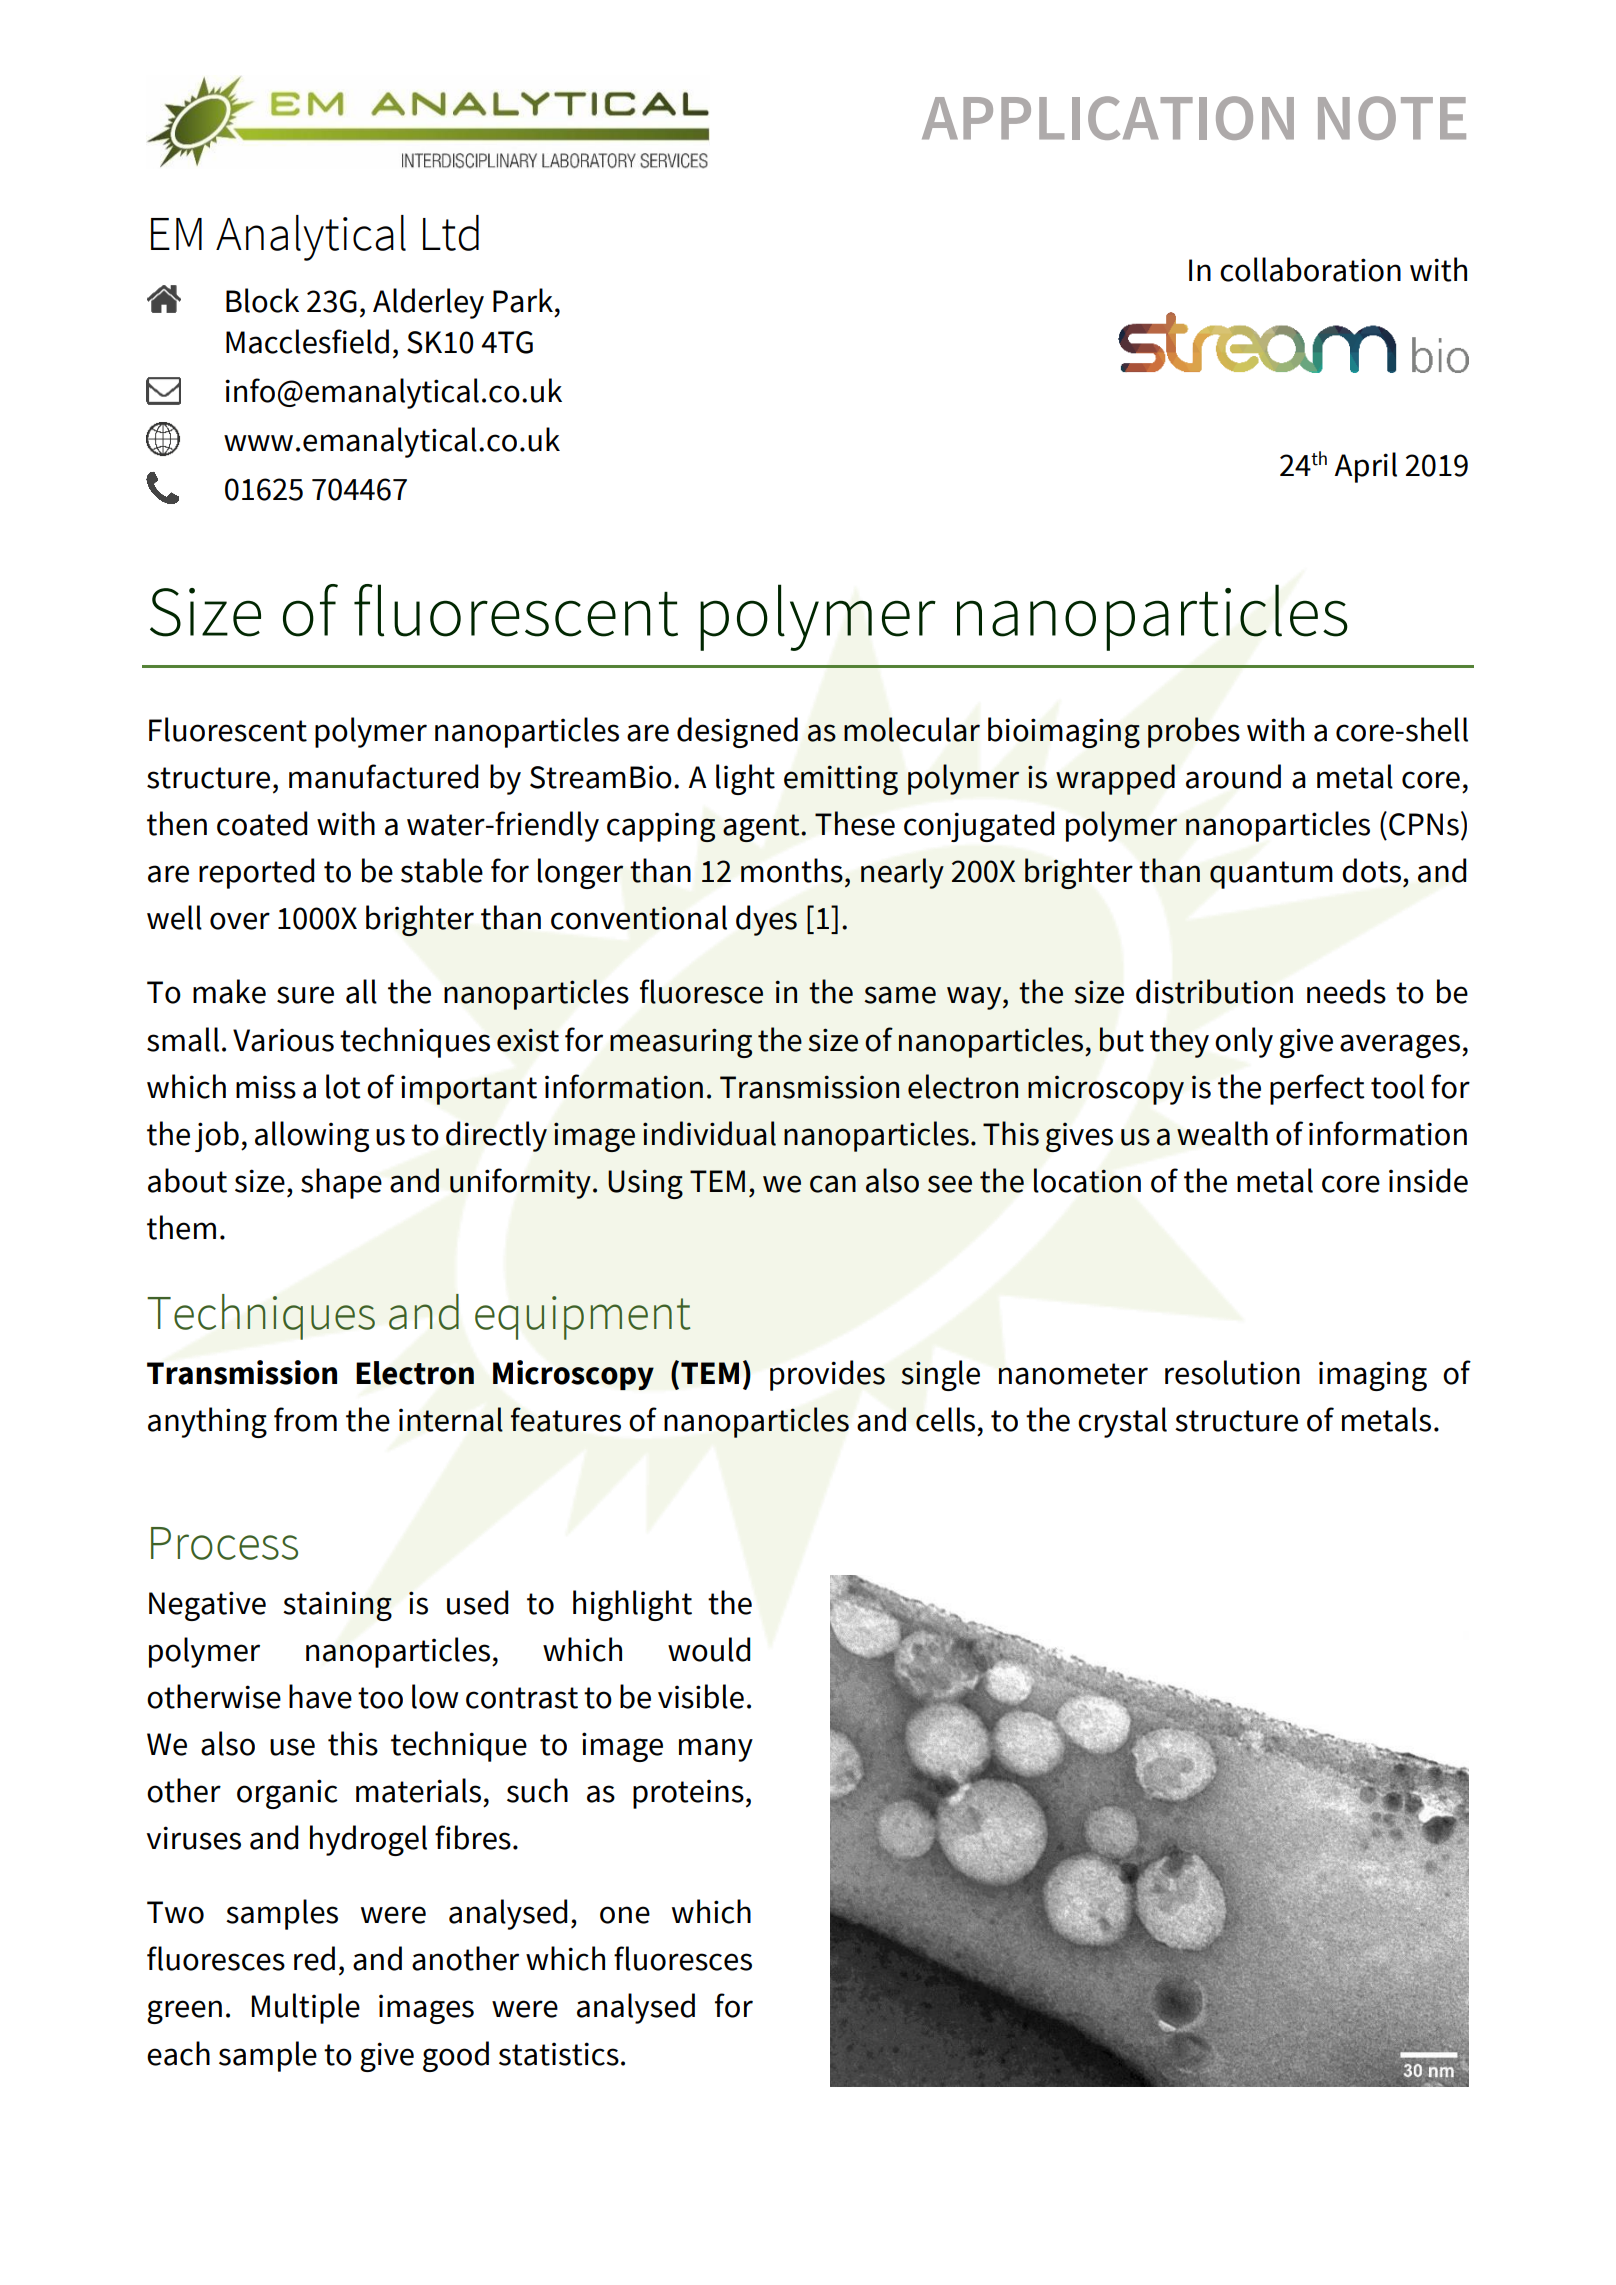 The image size is (1616, 2285). I want to click on resolution, so click(1232, 1372).
